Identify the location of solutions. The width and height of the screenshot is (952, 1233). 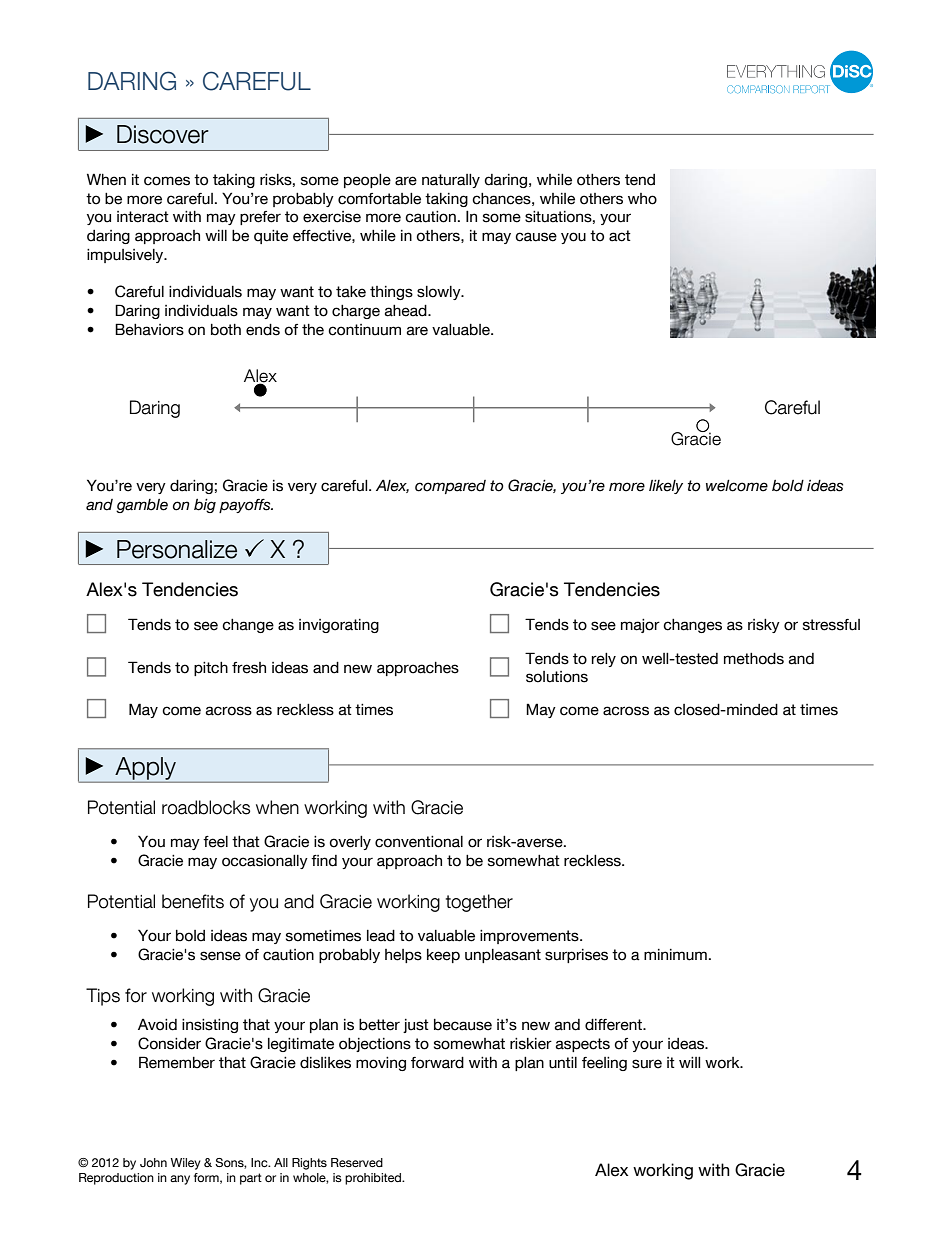
(557, 677).
